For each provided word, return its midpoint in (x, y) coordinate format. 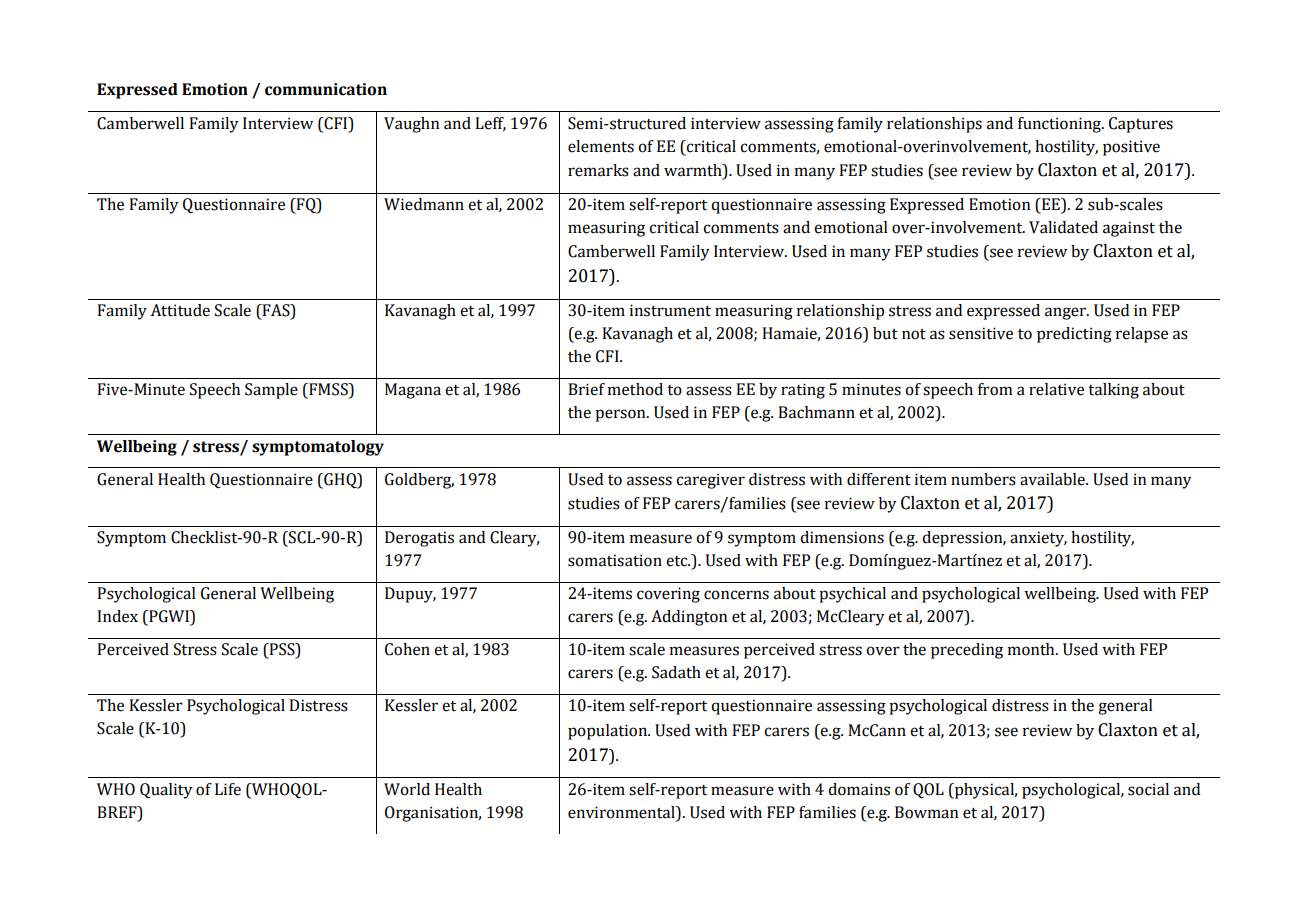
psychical (852, 595)
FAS (276, 311)
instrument (670, 310)
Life (228, 789)
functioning (1060, 125)
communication (326, 89)
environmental (622, 812)
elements (601, 146)
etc (678, 561)
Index (117, 616)
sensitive (981, 333)
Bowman (926, 812)
